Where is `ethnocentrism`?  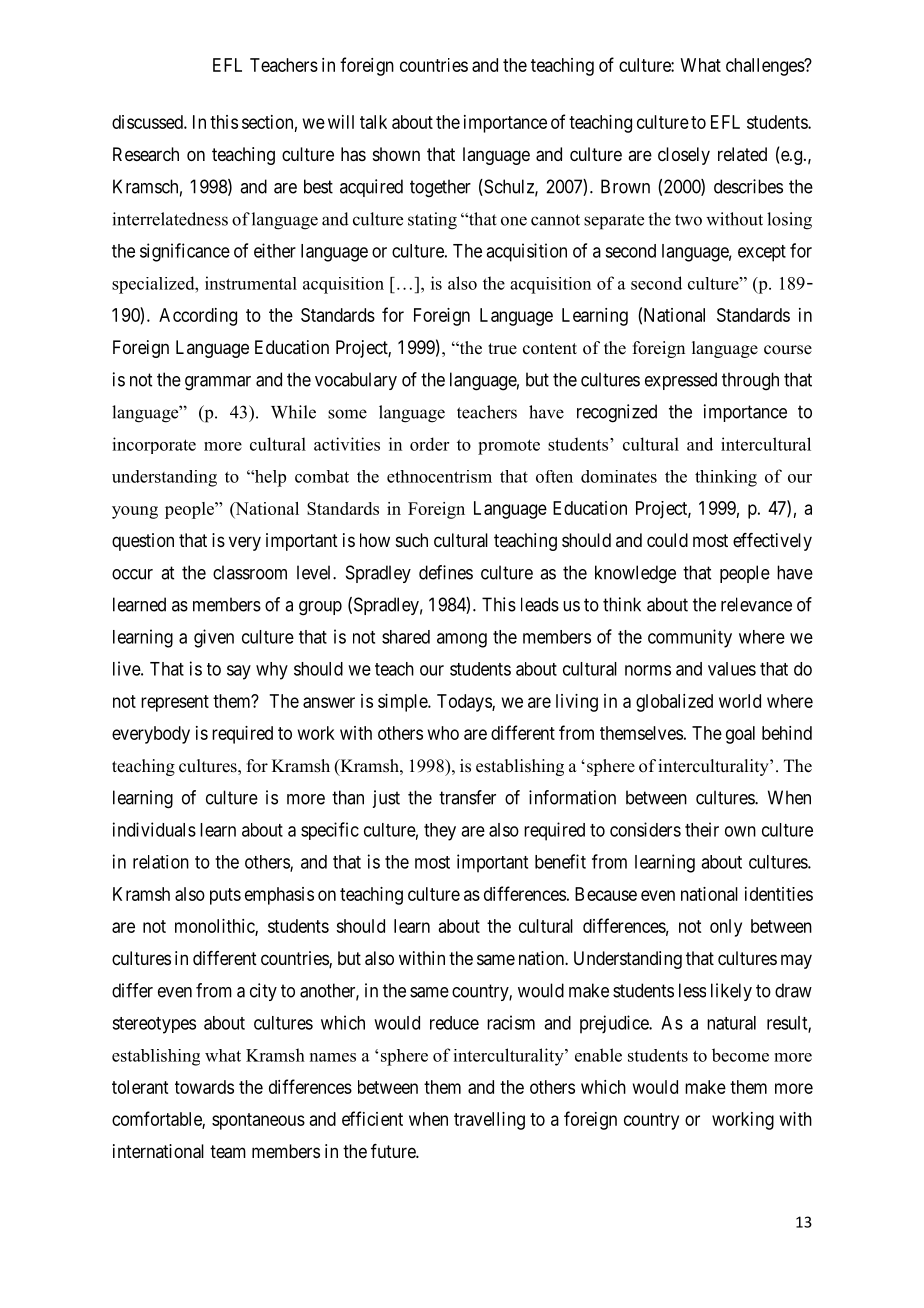
ethnocentrism is located at coordinates (439, 476).
